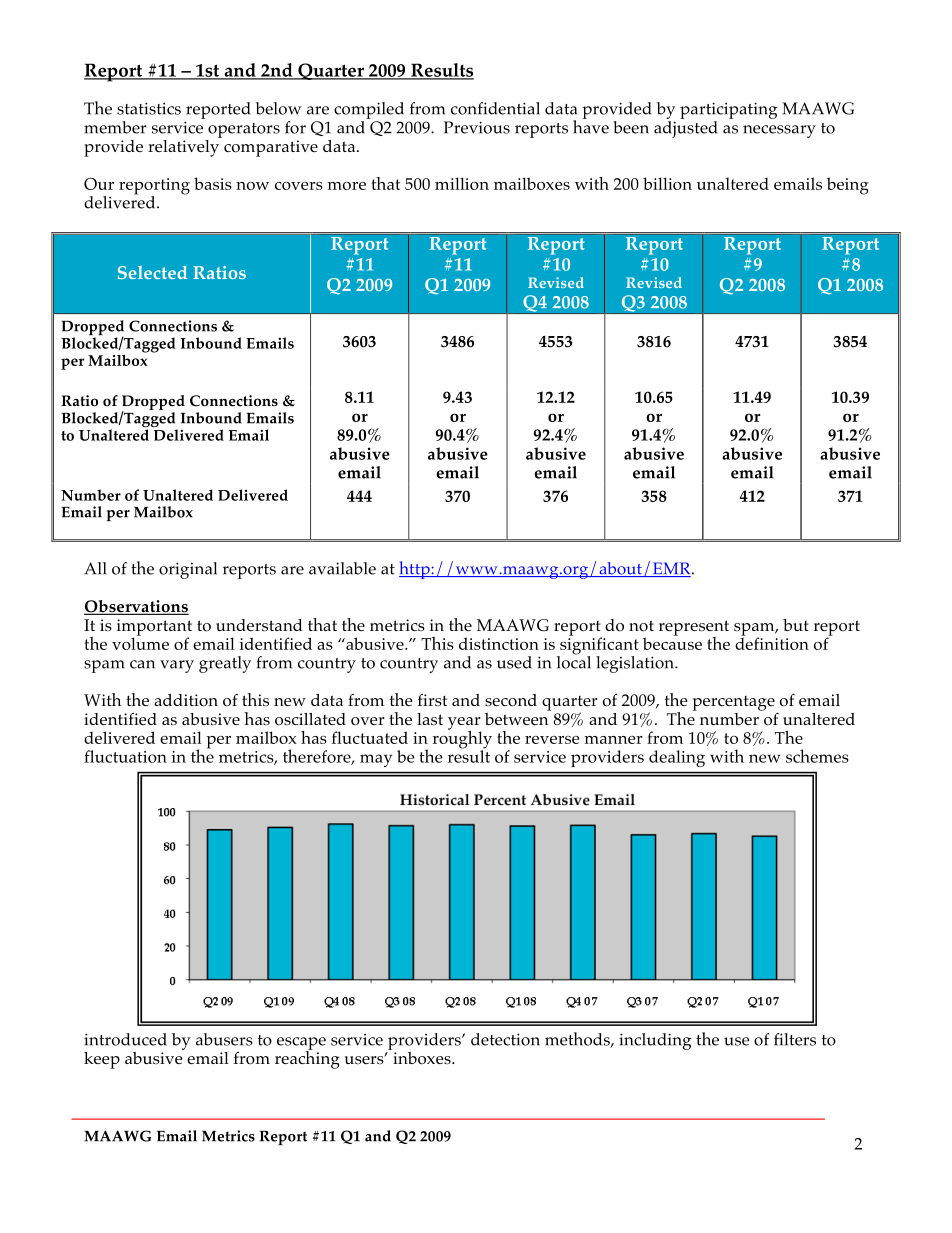 The height and width of the screenshot is (1233, 952). What do you see at coordinates (779, 131) in the screenshot?
I see `necessary` at bounding box center [779, 131].
